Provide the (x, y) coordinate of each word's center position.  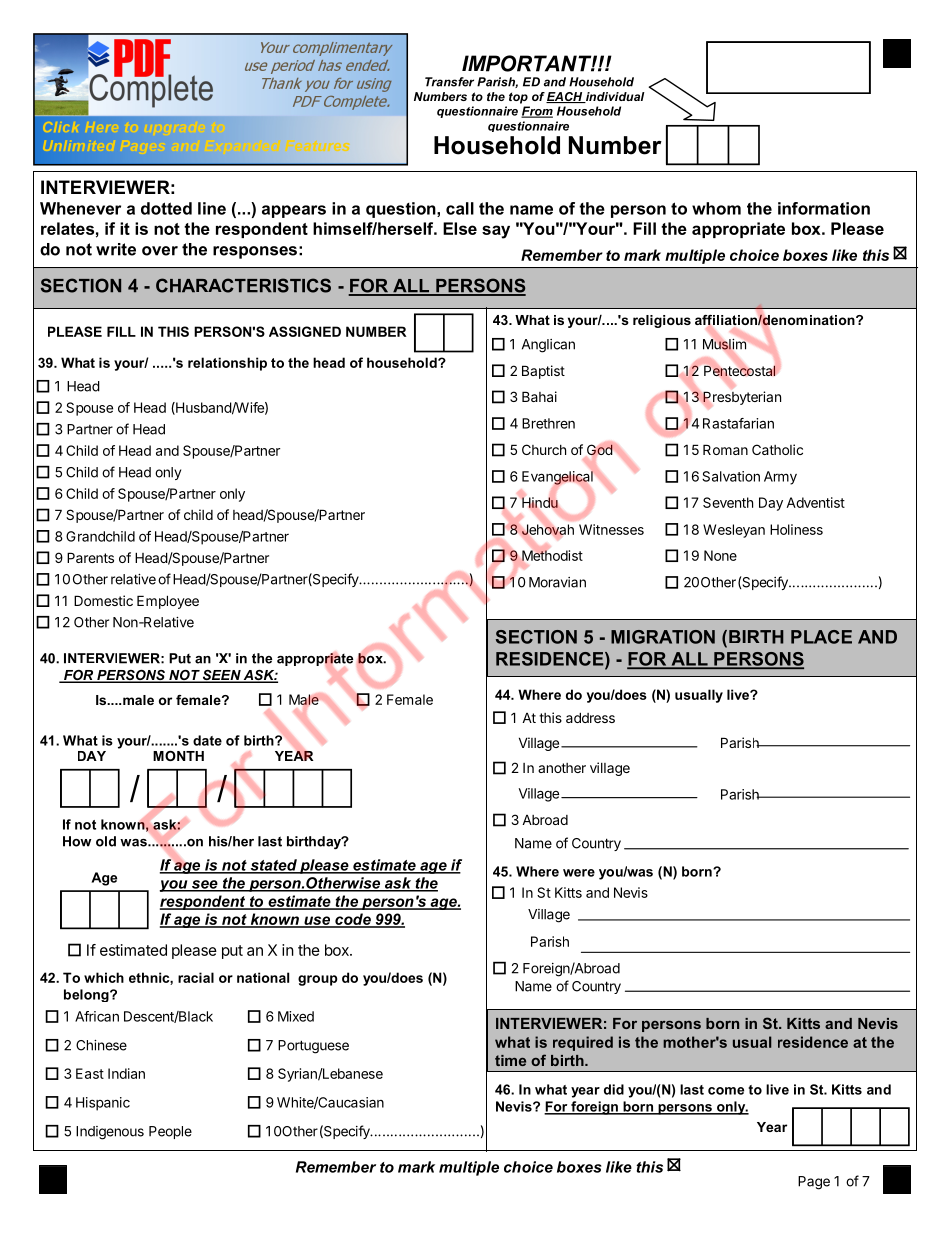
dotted (166, 208)
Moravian (557, 582)
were (579, 873)
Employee (168, 602)
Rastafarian (738, 423)
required (583, 1043)
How (77, 841)
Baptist (543, 372)
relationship (227, 364)
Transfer (449, 82)
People (170, 1132)
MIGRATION (663, 637)
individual (614, 97)
